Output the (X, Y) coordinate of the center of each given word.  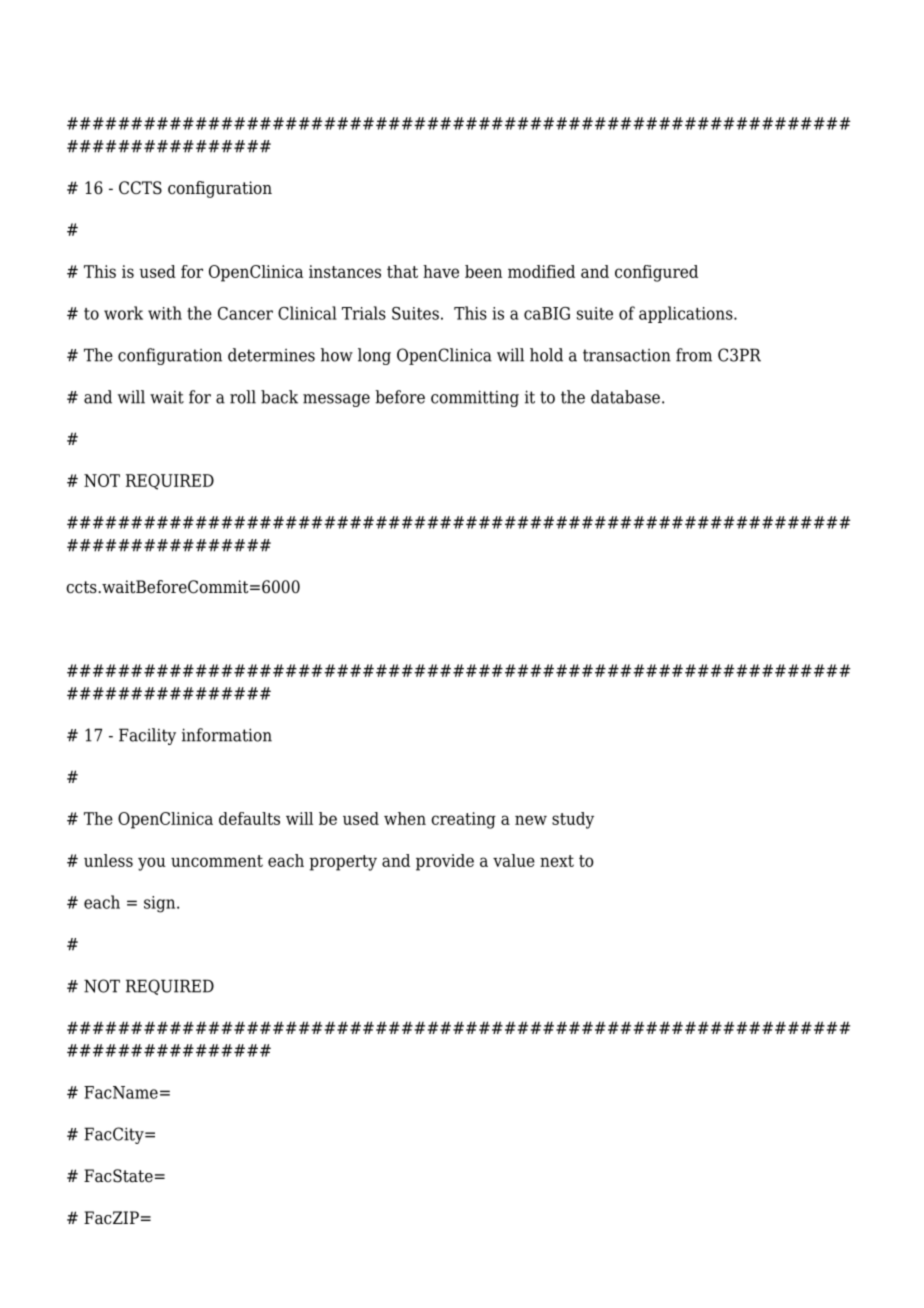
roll (243, 397)
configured (656, 273)
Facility (147, 736)
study (573, 820)
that (402, 271)
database (625, 397)
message (336, 400)
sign (161, 904)
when (405, 818)
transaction (627, 355)
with (165, 313)
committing (475, 398)
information (227, 735)
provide (445, 862)
